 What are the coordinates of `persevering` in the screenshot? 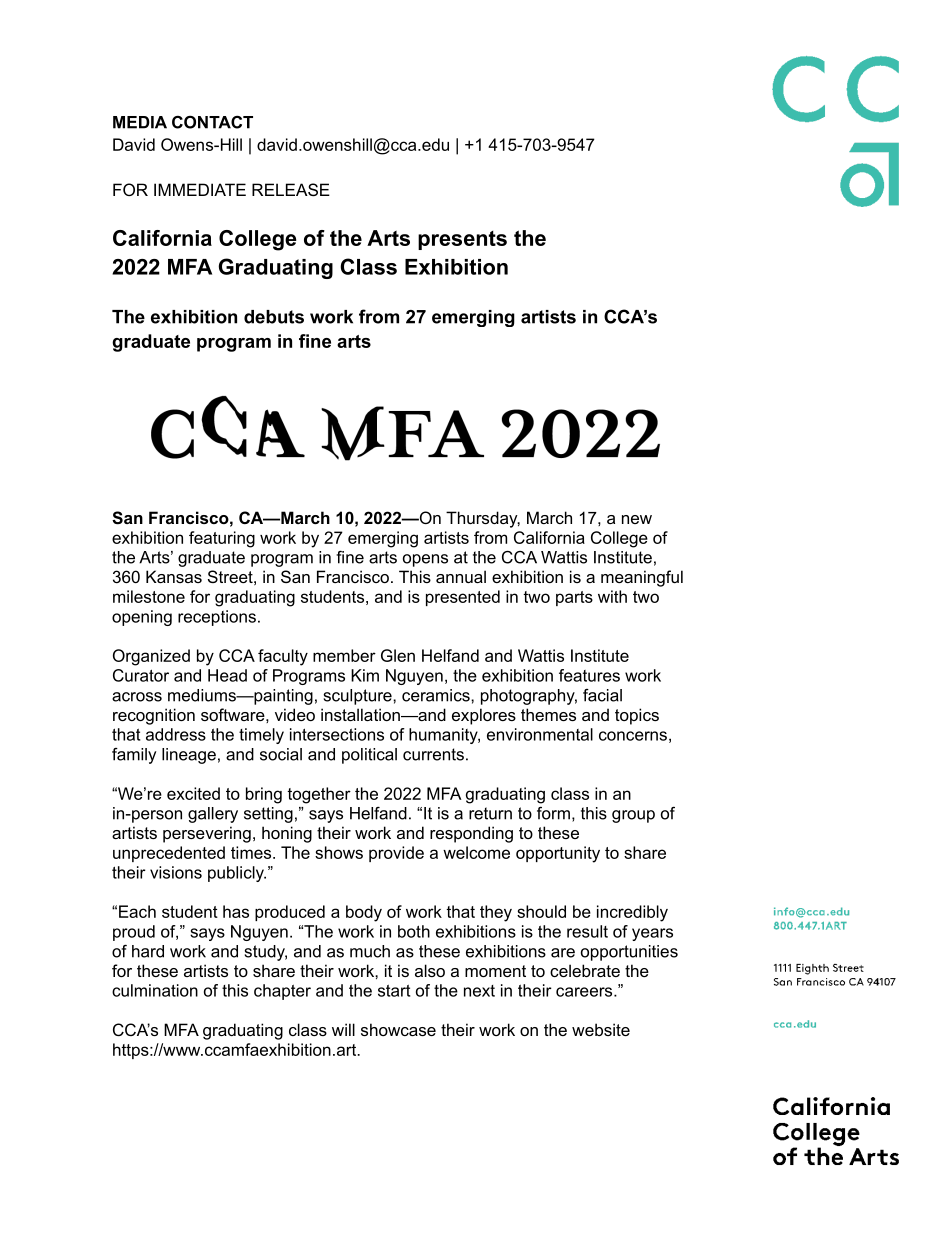 It's located at (207, 834).
